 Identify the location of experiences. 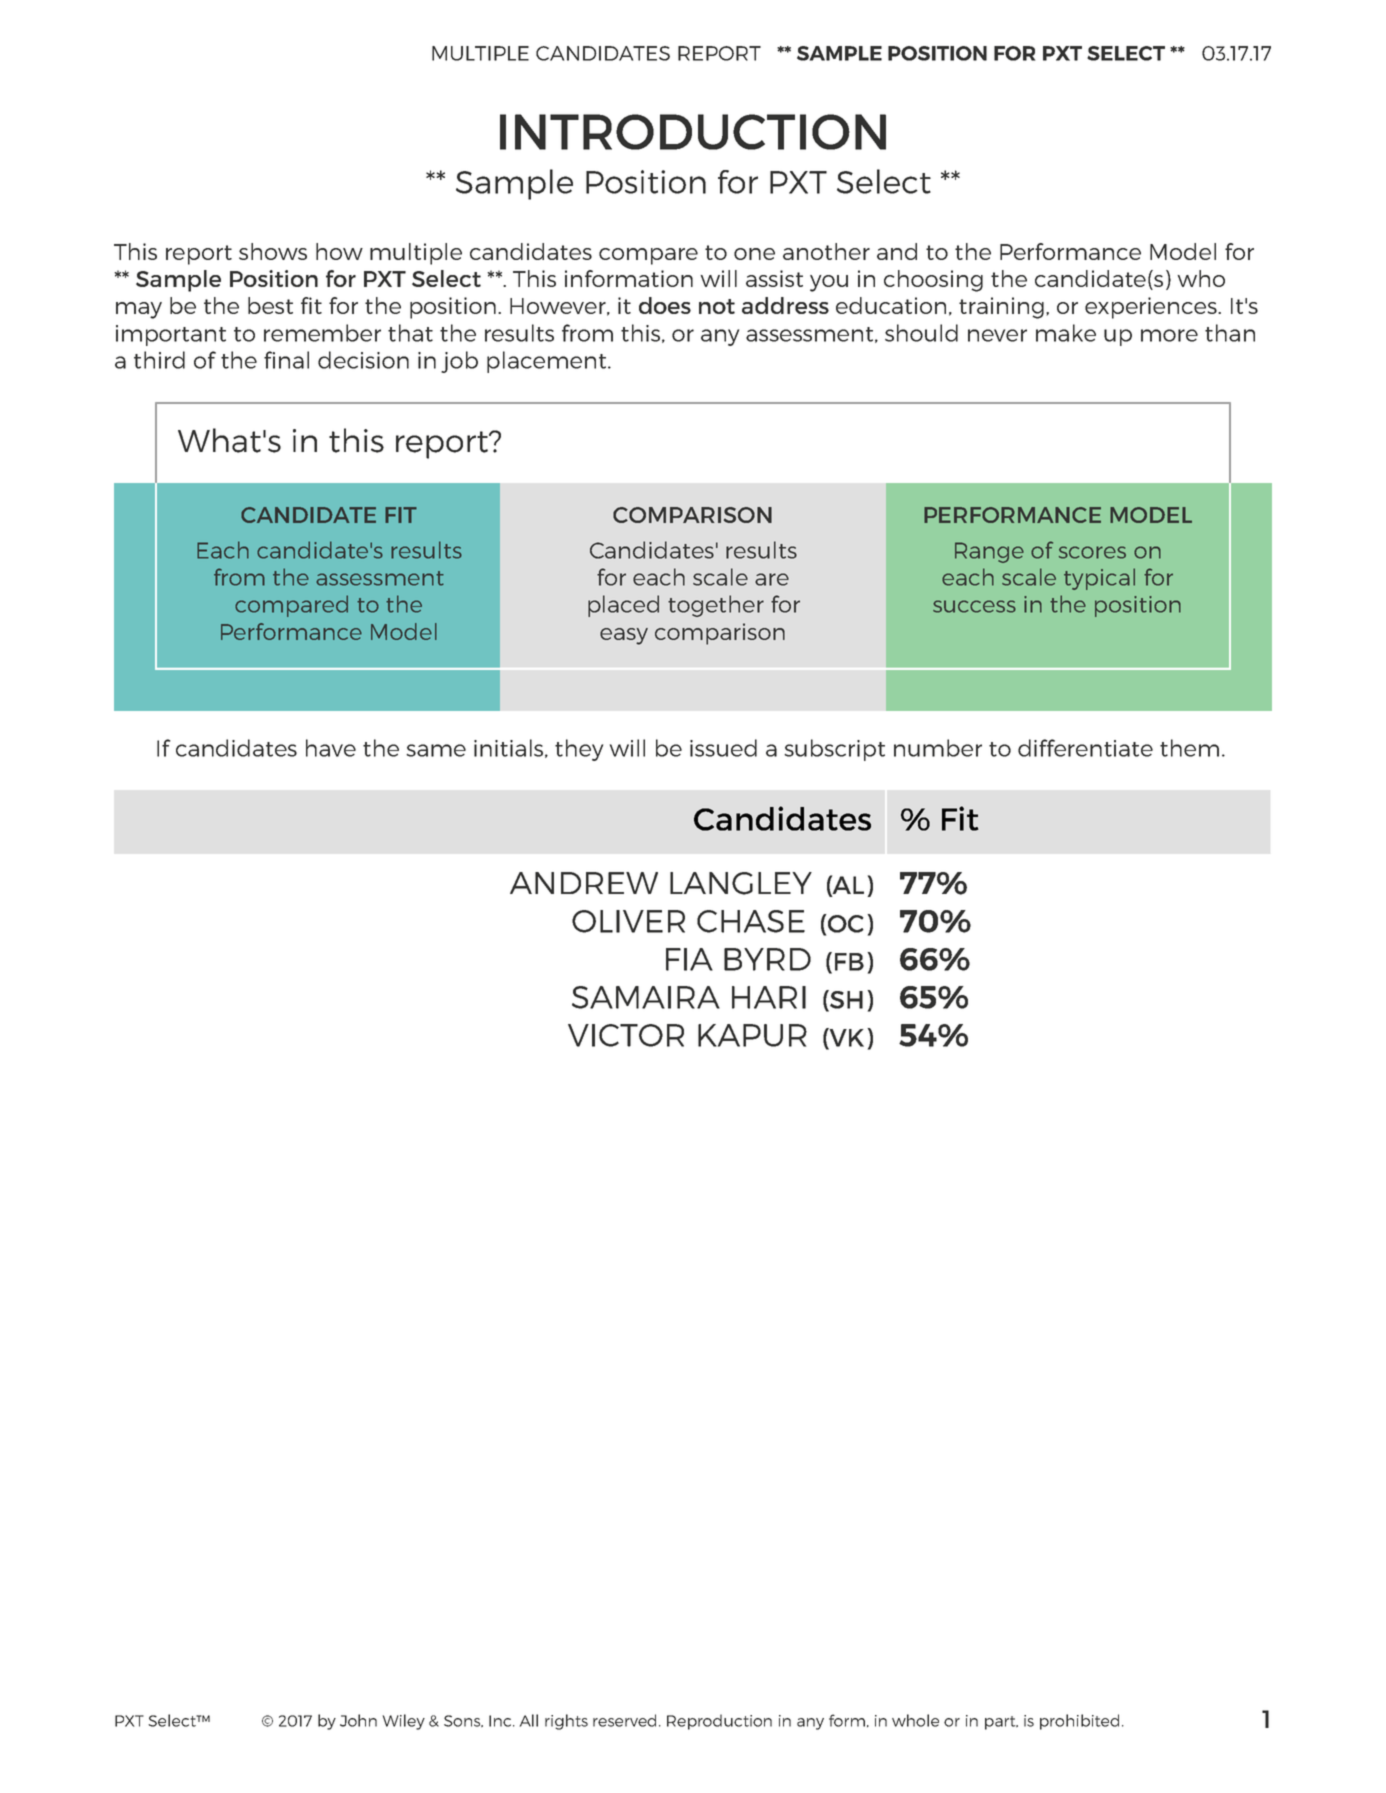
(1152, 308).
